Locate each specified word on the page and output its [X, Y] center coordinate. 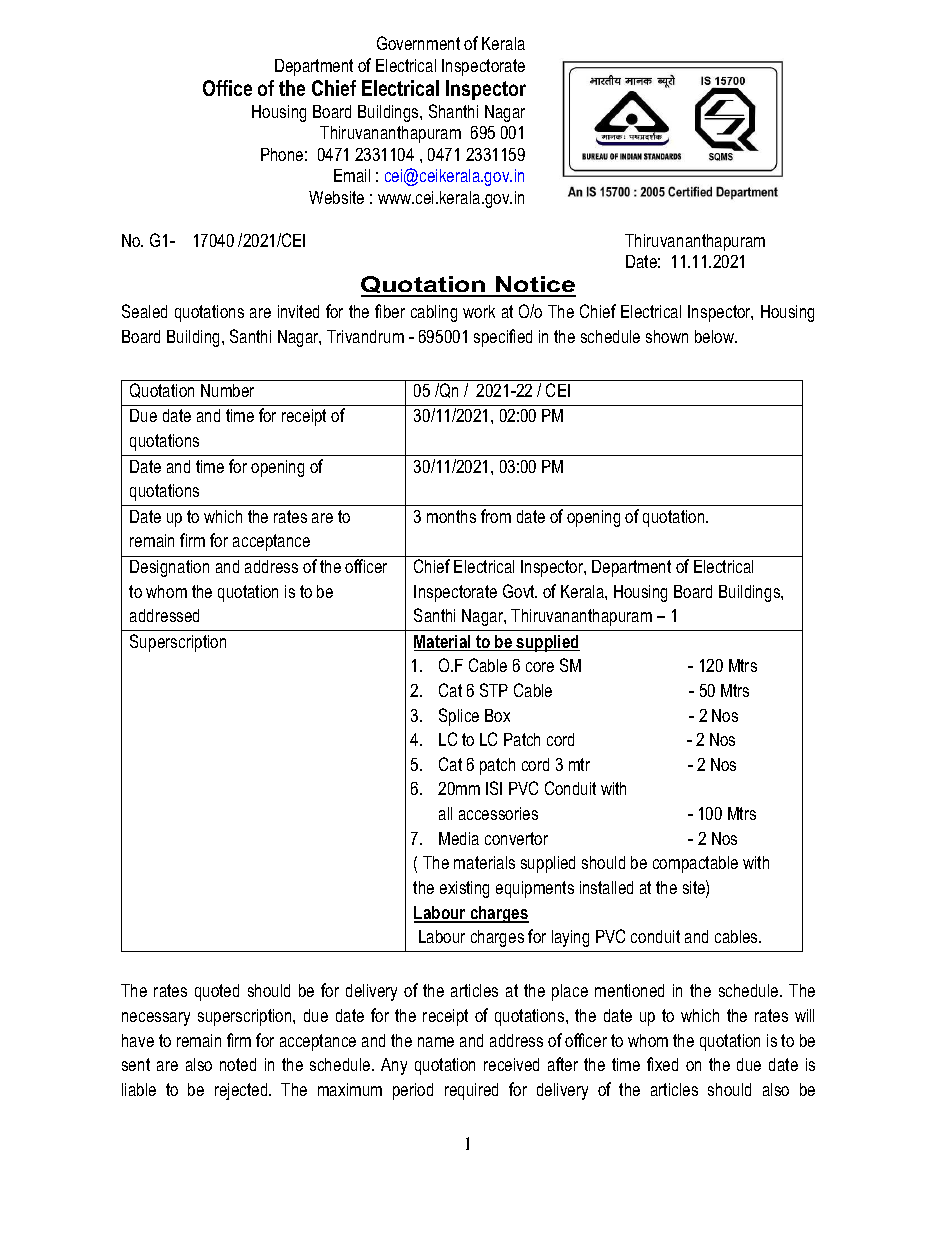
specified [503, 338]
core [540, 667]
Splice [459, 717]
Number [227, 390]
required [471, 1091]
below [716, 336]
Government [418, 43]
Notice [535, 286]
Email [352, 175]
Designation [169, 568]
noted [238, 1064]
